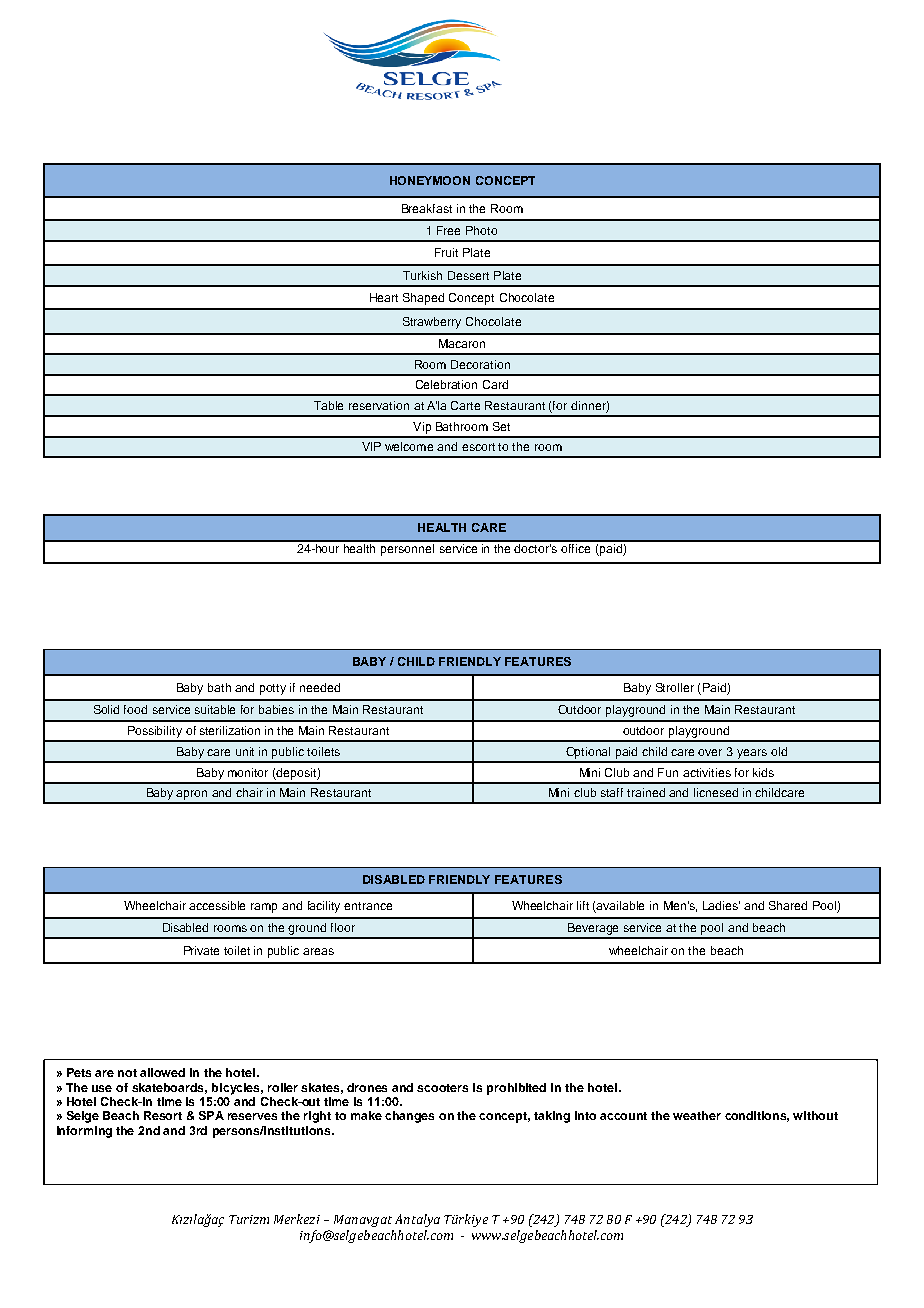  What do you see at coordinates (721, 905) in the document?
I see `Ladies` at bounding box center [721, 905].
